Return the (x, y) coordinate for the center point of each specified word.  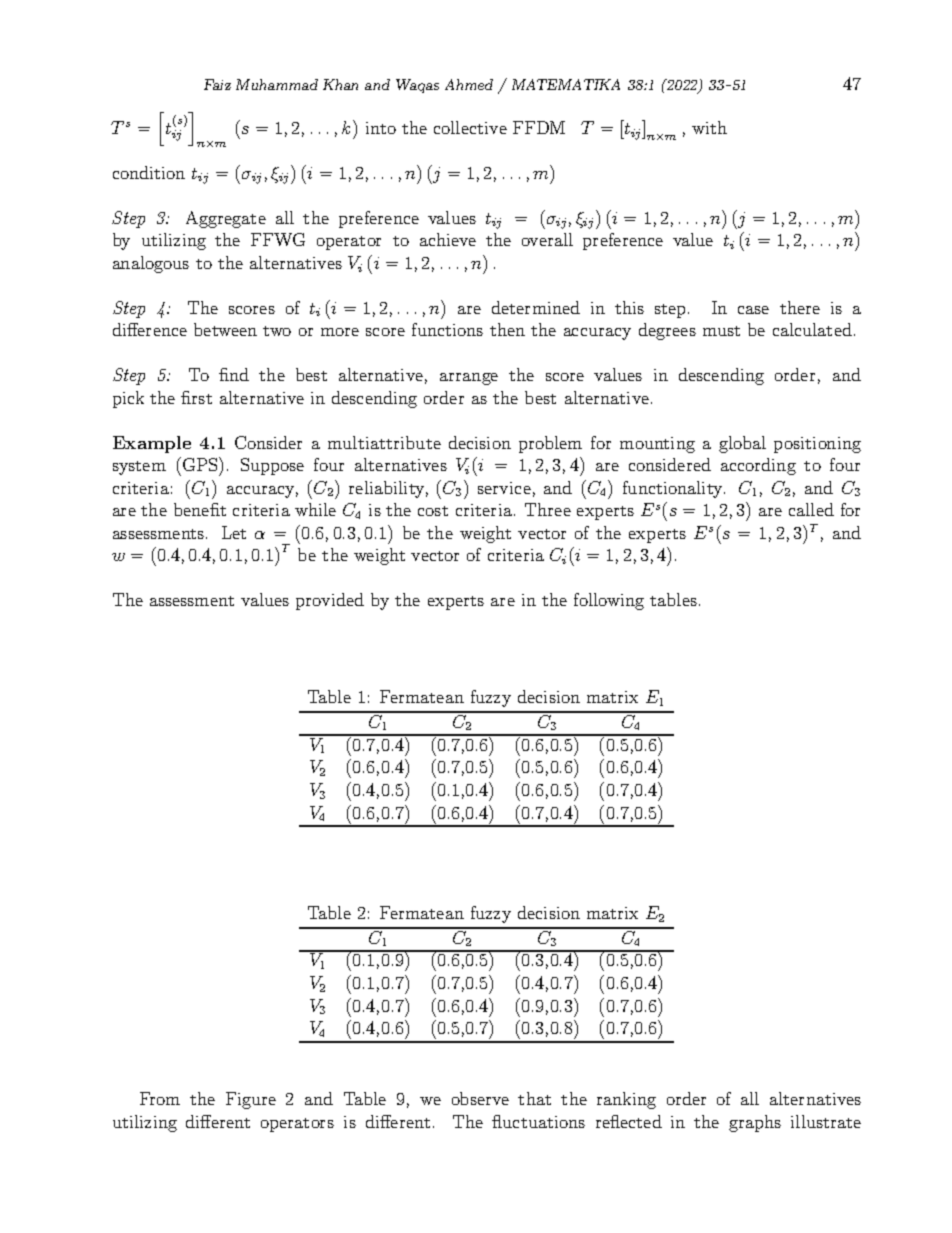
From (160, 1098)
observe (480, 1098)
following (609, 601)
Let (234, 532)
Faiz (217, 84)
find (234, 374)
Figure (251, 1100)
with (709, 127)
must (721, 331)
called (811, 509)
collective (470, 127)
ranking (626, 1100)
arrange (469, 379)
